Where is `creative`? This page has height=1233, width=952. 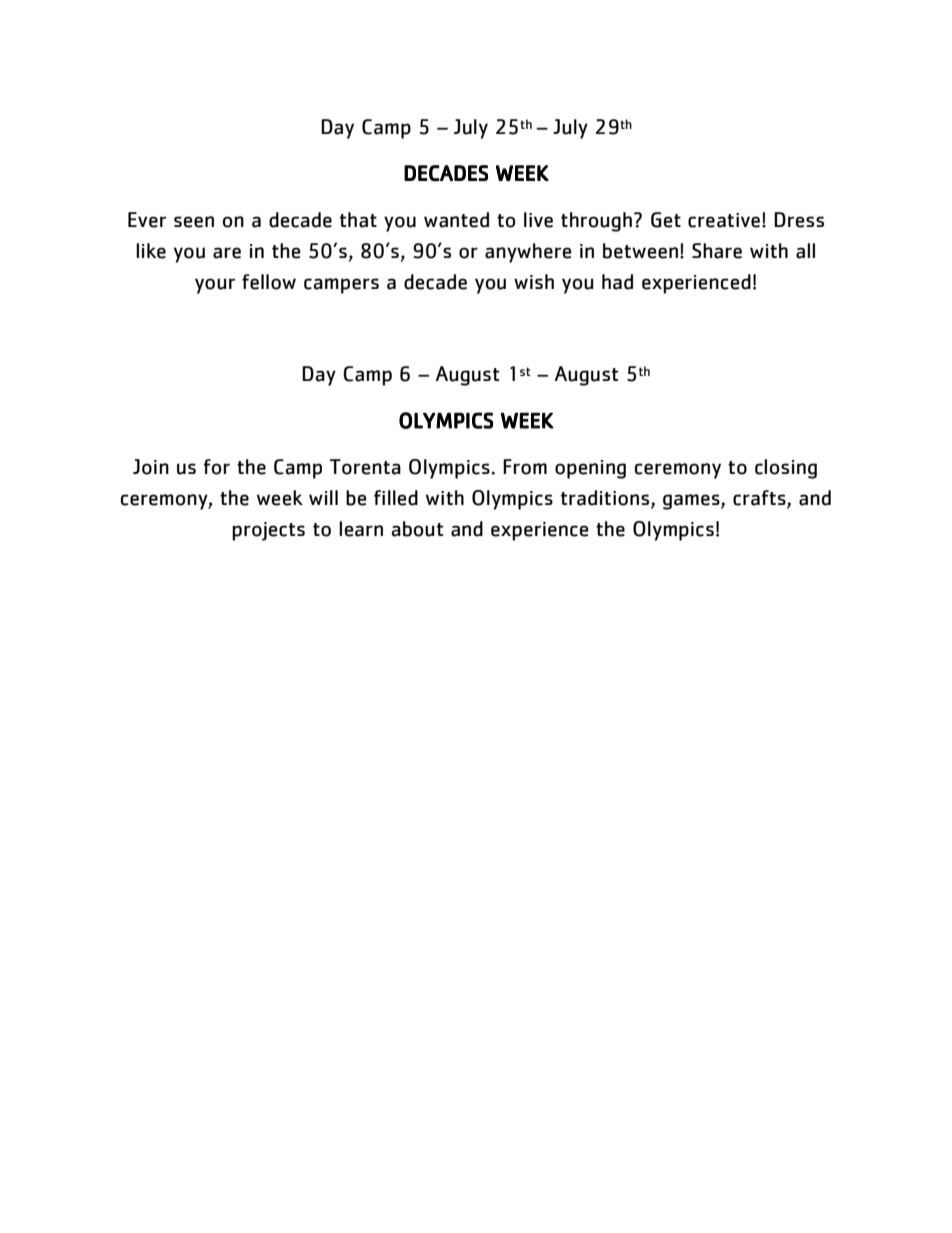 creative is located at coordinates (724, 220).
